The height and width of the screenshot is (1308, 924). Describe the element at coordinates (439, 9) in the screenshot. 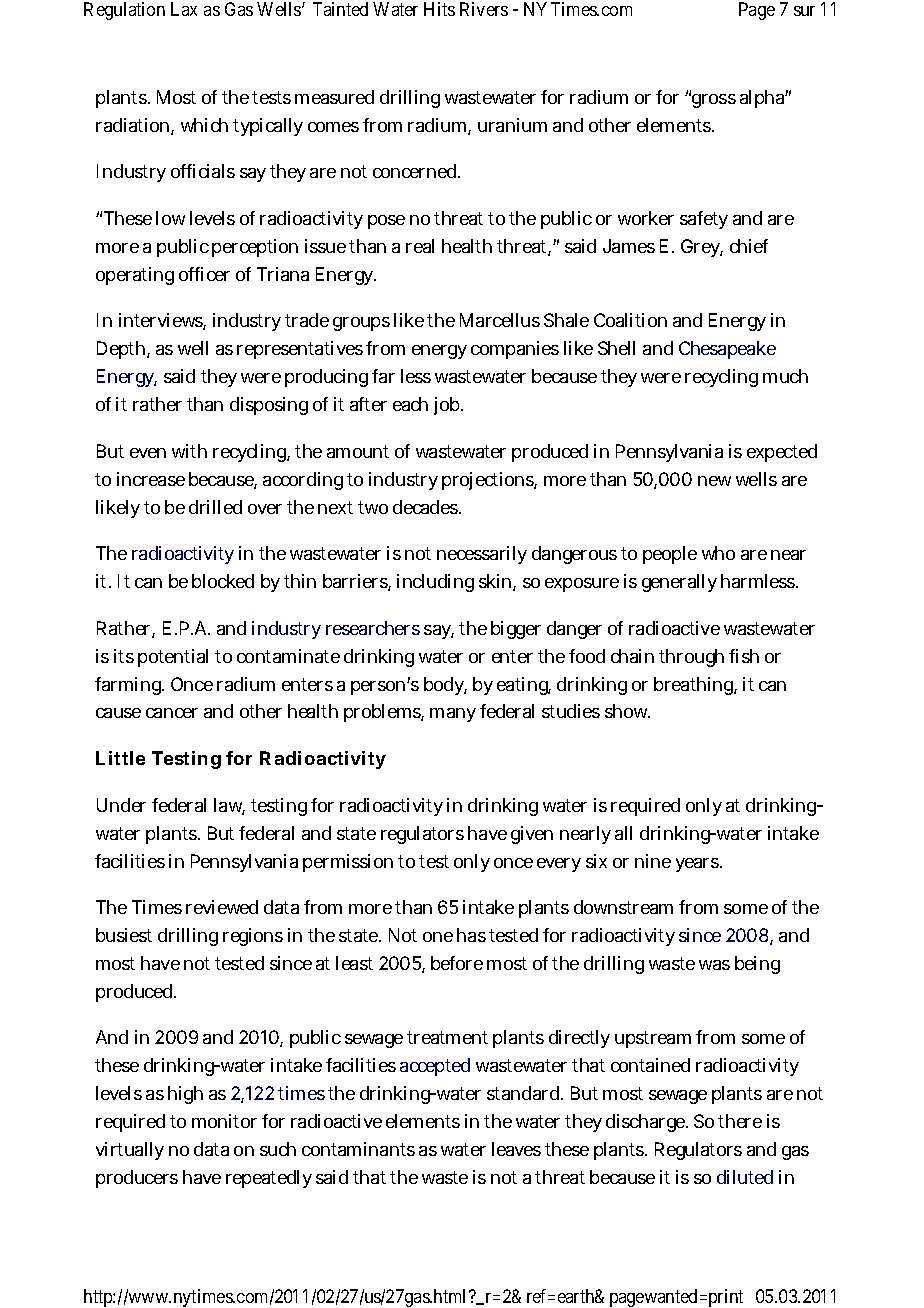

I see `Hits` at that location.
